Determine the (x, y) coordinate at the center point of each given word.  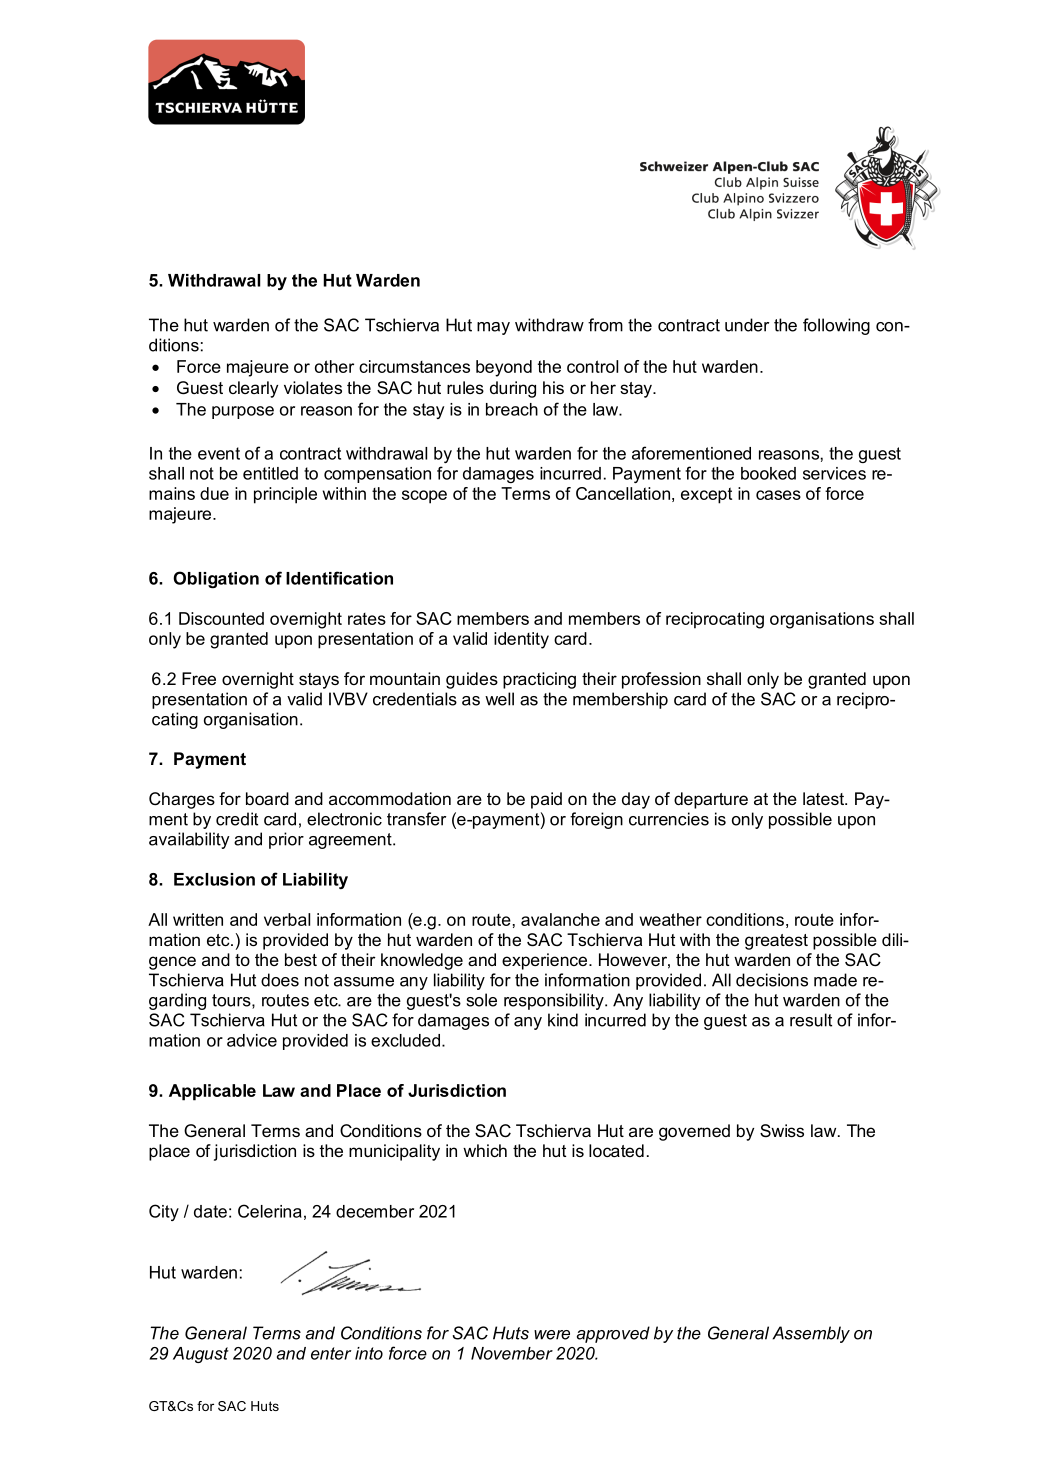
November (512, 1353)
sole (481, 1000)
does (280, 980)
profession (661, 680)
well (499, 699)
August (201, 1355)
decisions (772, 980)
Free (199, 678)
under (747, 325)
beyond (504, 368)
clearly (253, 389)
